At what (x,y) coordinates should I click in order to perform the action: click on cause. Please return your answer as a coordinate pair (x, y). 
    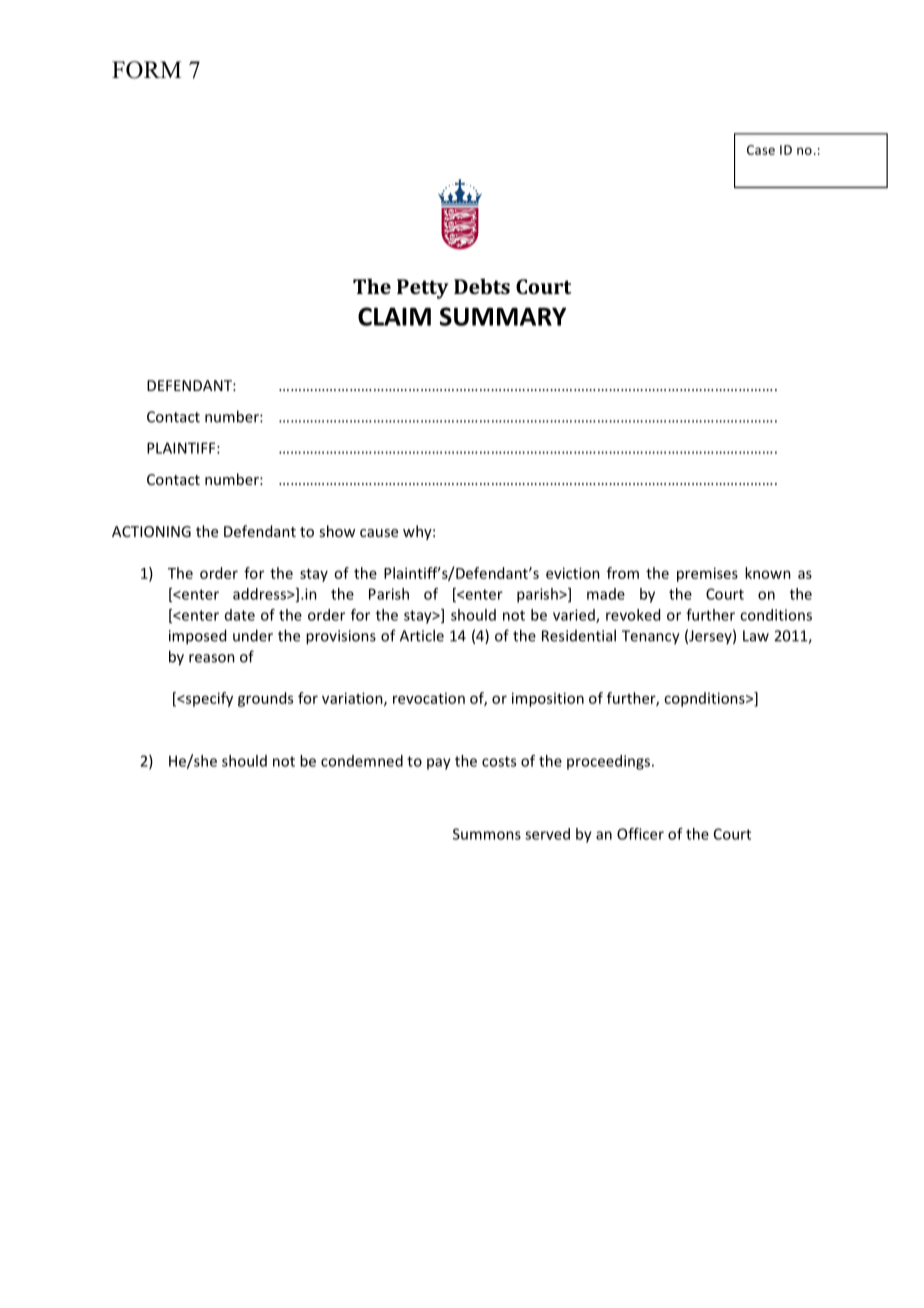
    Looking at the image, I should click on (379, 533).
